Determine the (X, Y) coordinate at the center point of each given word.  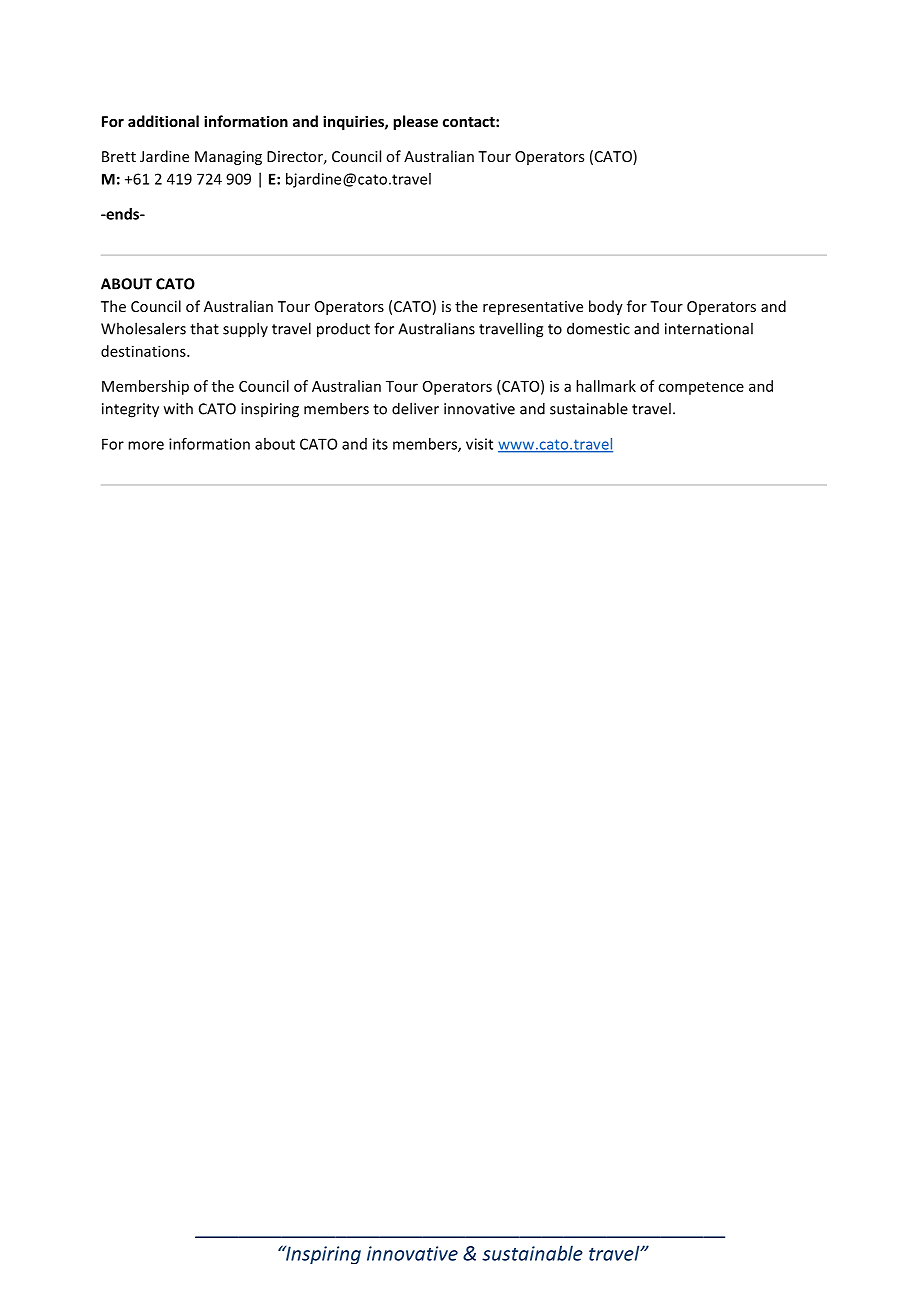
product (343, 330)
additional (163, 121)
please (415, 122)
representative (533, 308)
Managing (228, 158)
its (380, 444)
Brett (119, 156)
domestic (598, 328)
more (146, 445)
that (204, 328)
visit (479, 444)
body (606, 307)
